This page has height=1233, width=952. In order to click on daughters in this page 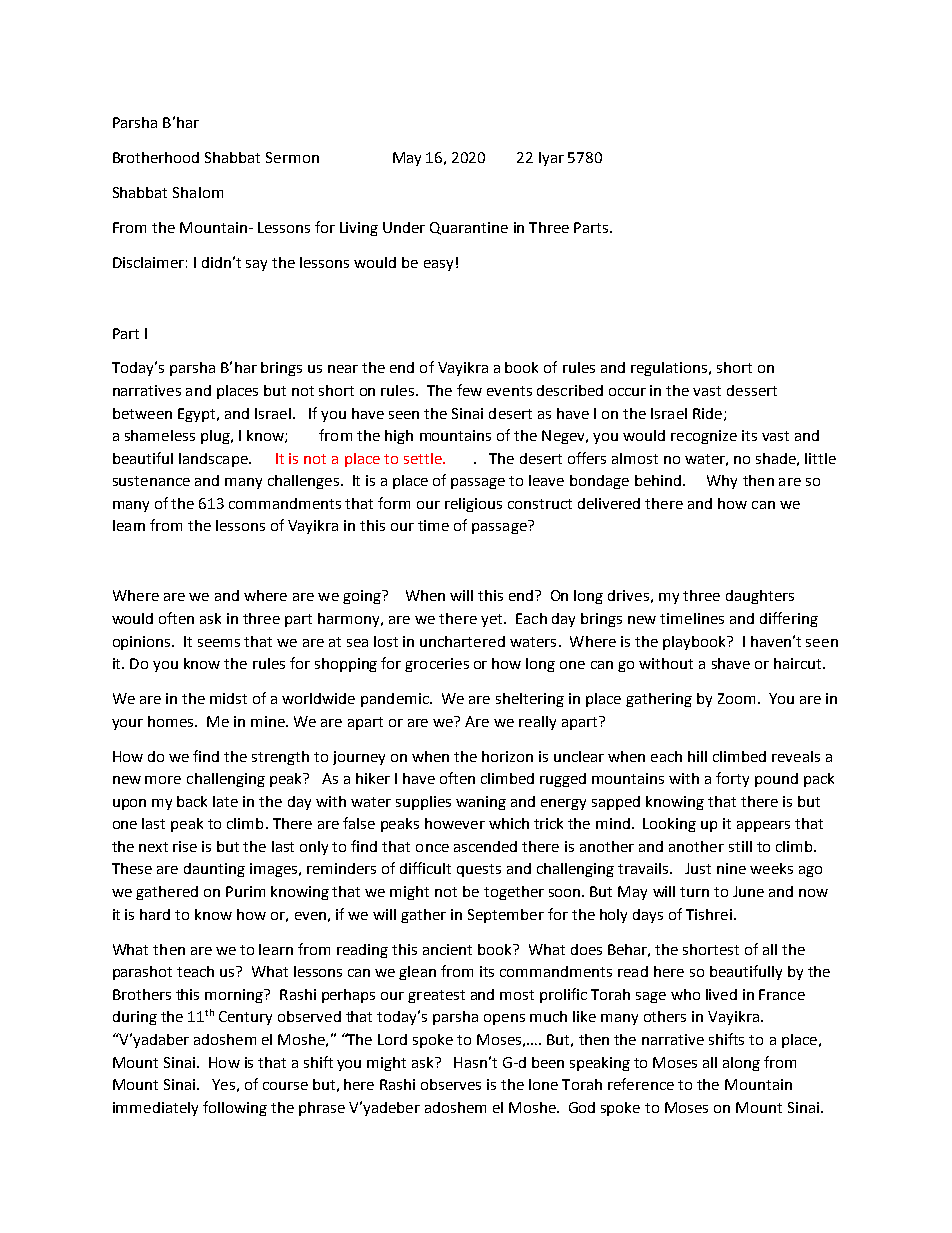, I will do `click(760, 597)`.
